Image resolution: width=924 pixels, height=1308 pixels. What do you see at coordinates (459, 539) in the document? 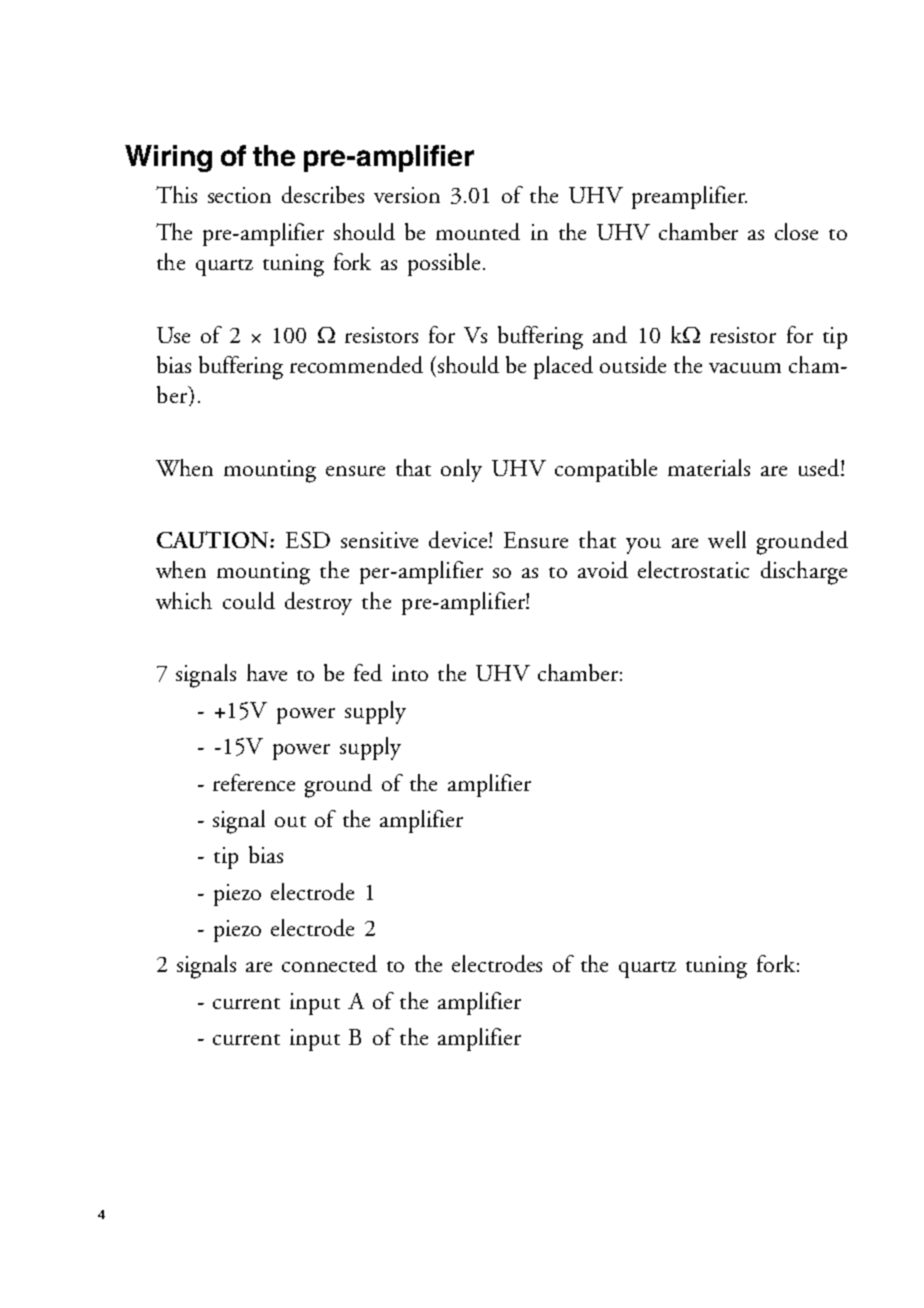
I see `device` at bounding box center [459, 539].
